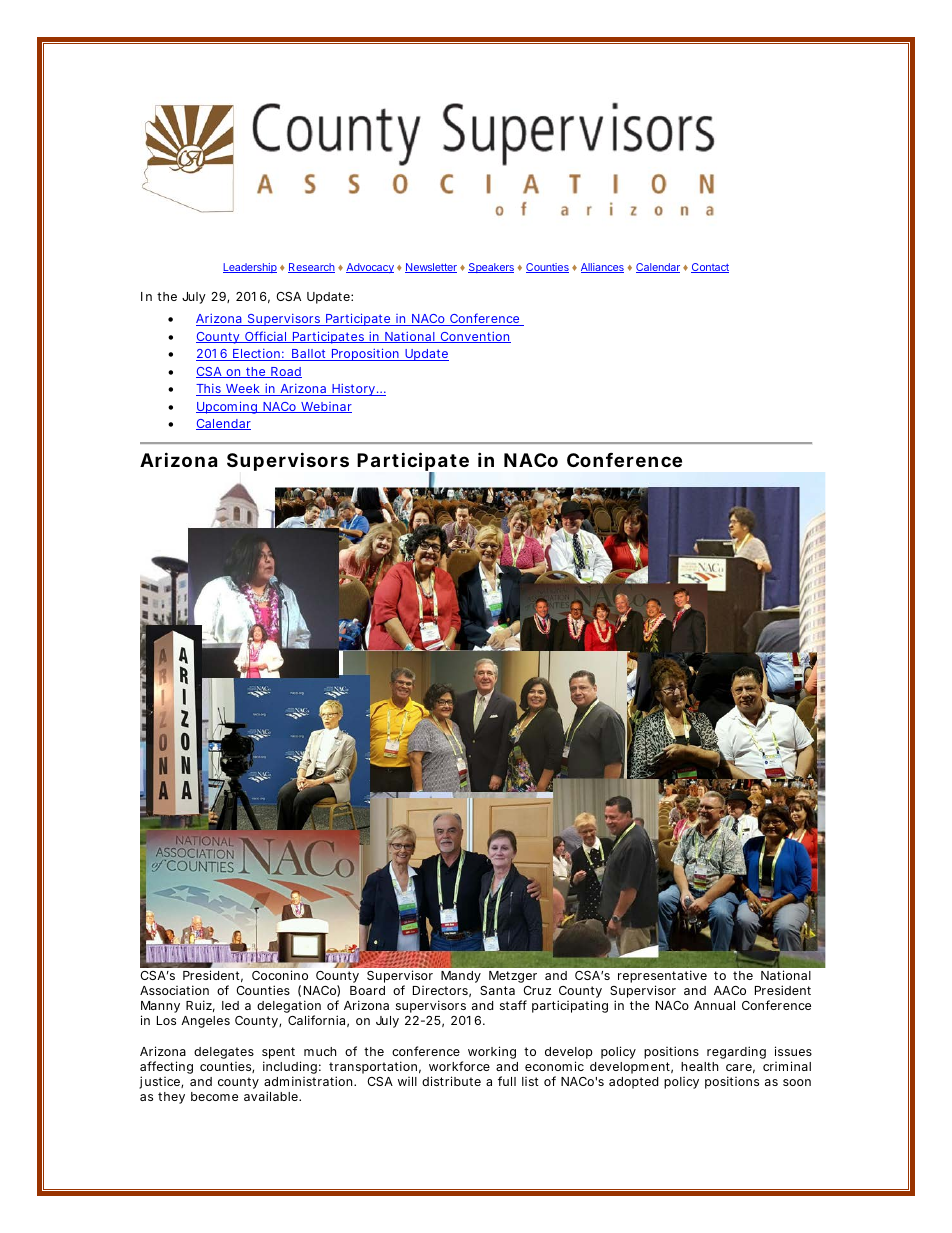  What do you see at coordinates (491, 268) in the document?
I see `Speakers` at bounding box center [491, 268].
